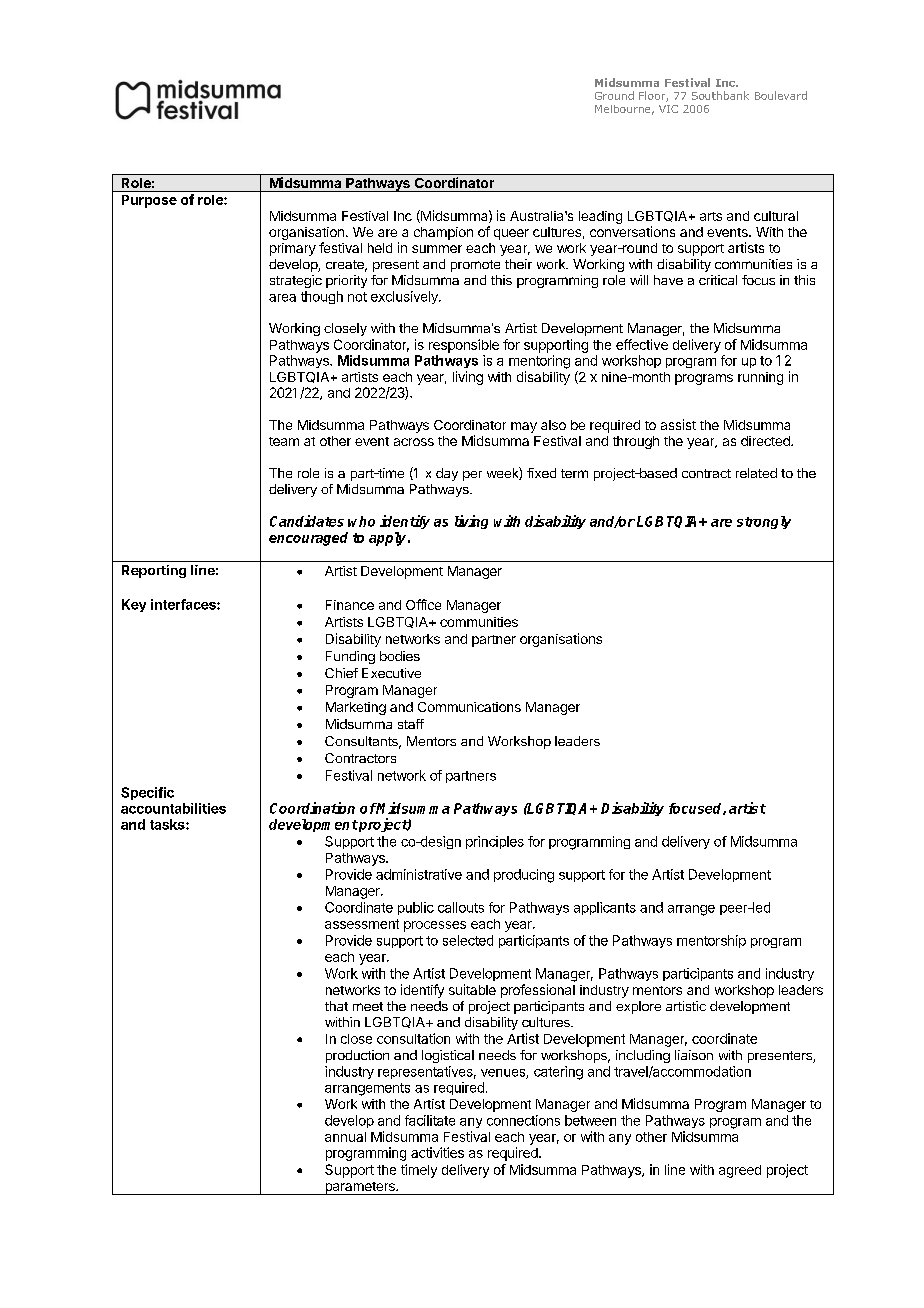 The image size is (924, 1308). Describe the element at coordinates (443, 233) in the document. I see `champion` at that location.
